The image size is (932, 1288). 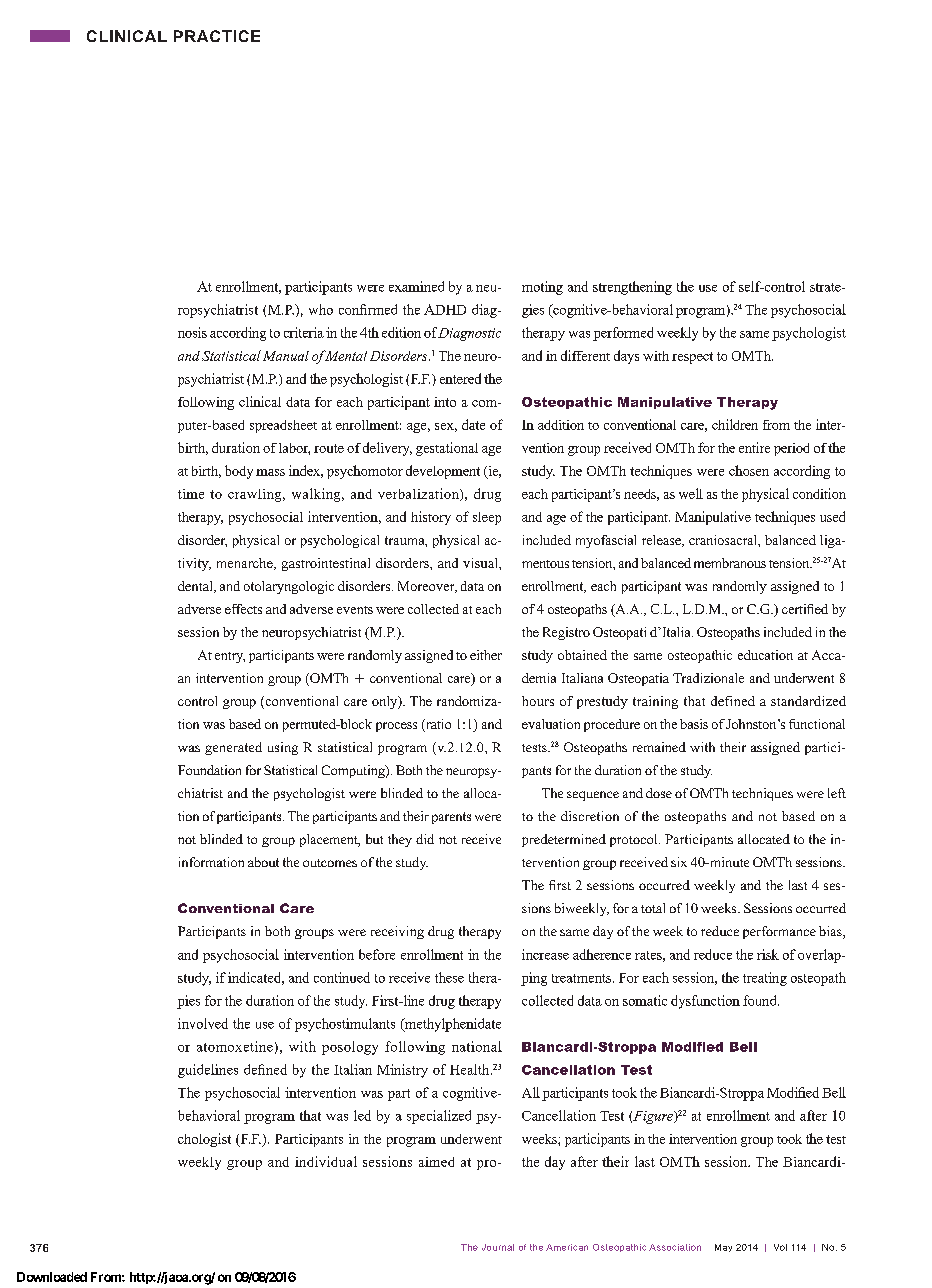 I want to click on mass, so click(x=270, y=472).
